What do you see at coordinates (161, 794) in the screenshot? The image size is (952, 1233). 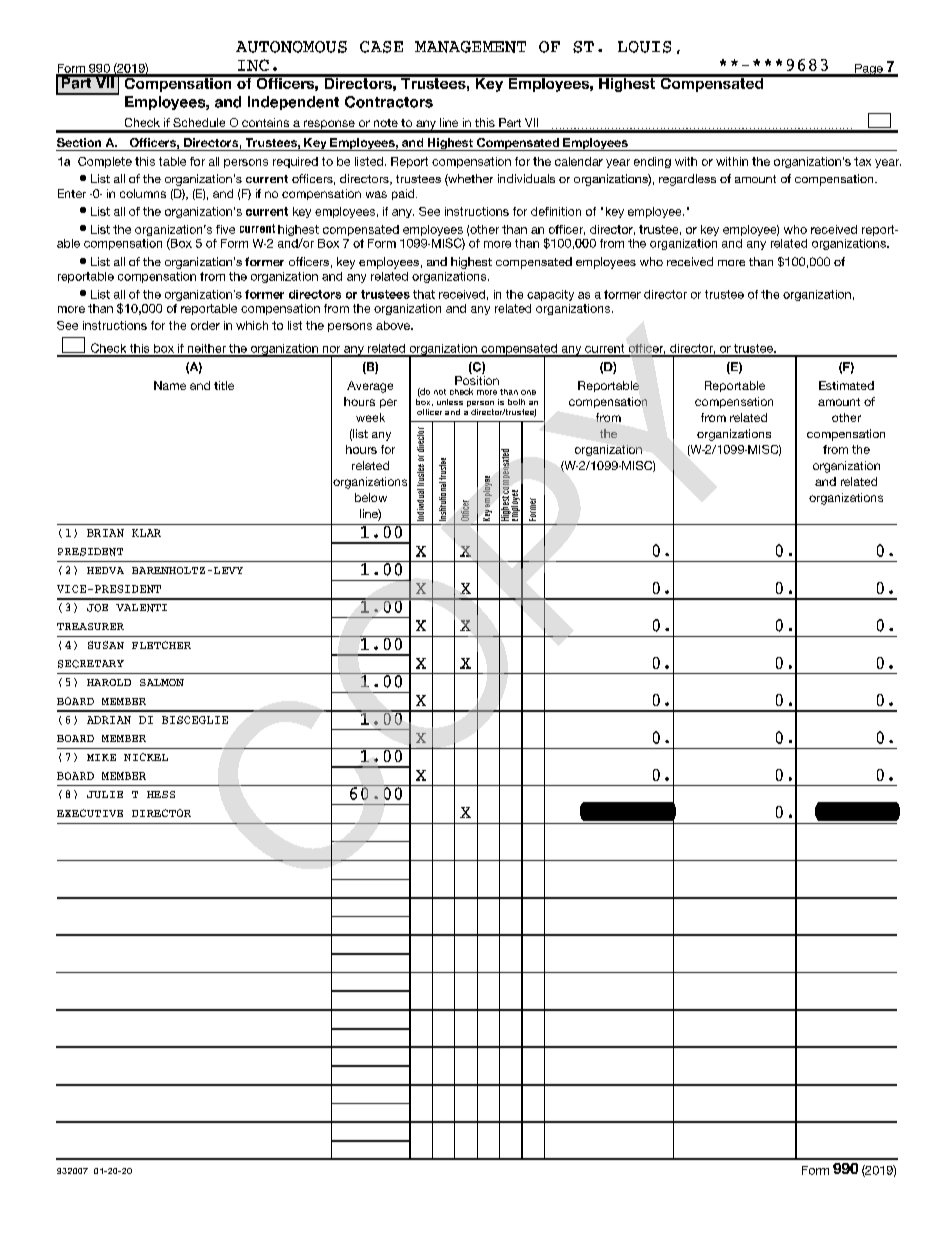 I see `HESS` at bounding box center [161, 794].
